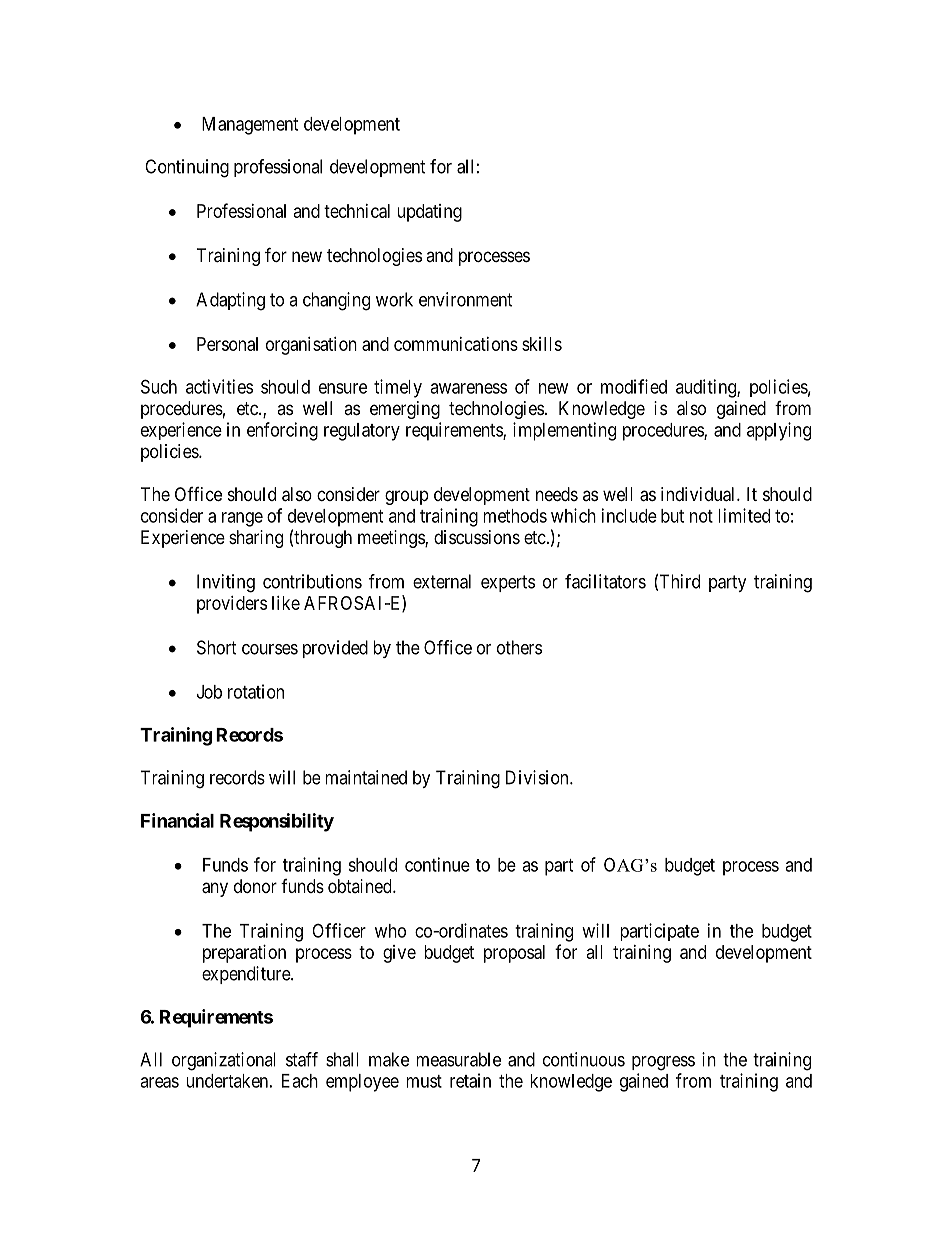  What do you see at coordinates (542, 344) in the page?
I see `skills` at bounding box center [542, 344].
